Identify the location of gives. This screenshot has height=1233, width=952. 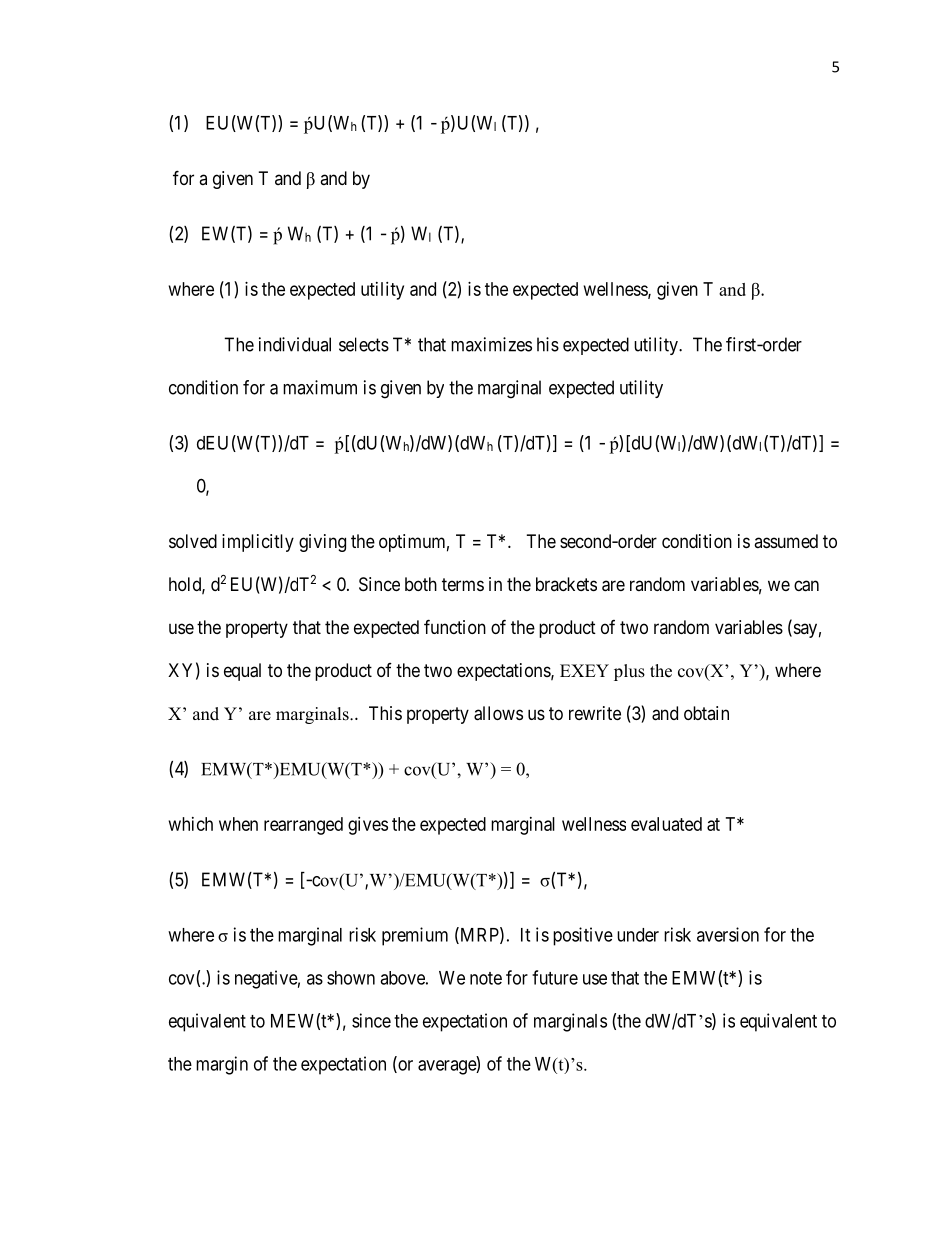
(368, 826).
